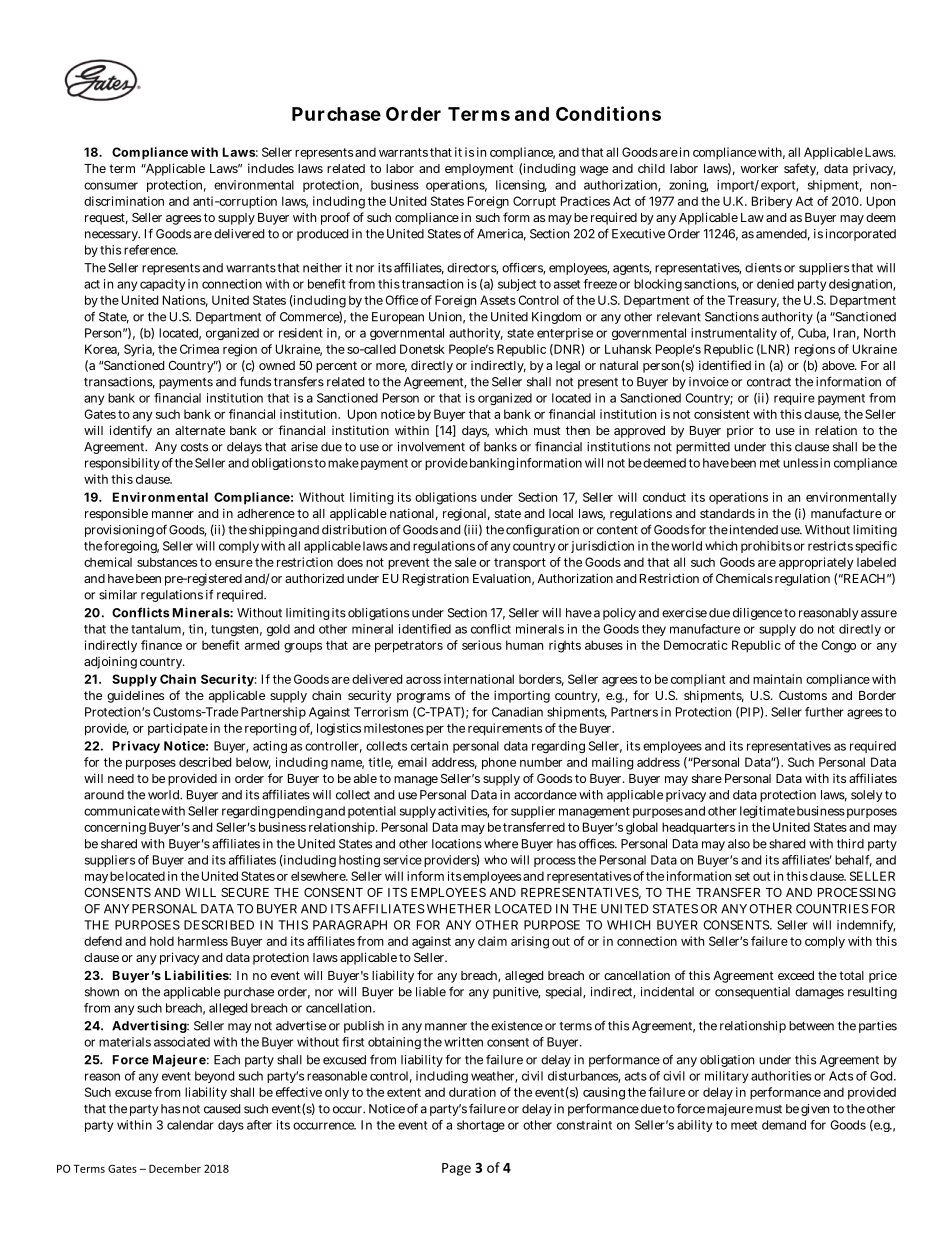 The width and height of the document is (952, 1233). What do you see at coordinates (175, 1168) in the document?
I see `December` at bounding box center [175, 1168].
